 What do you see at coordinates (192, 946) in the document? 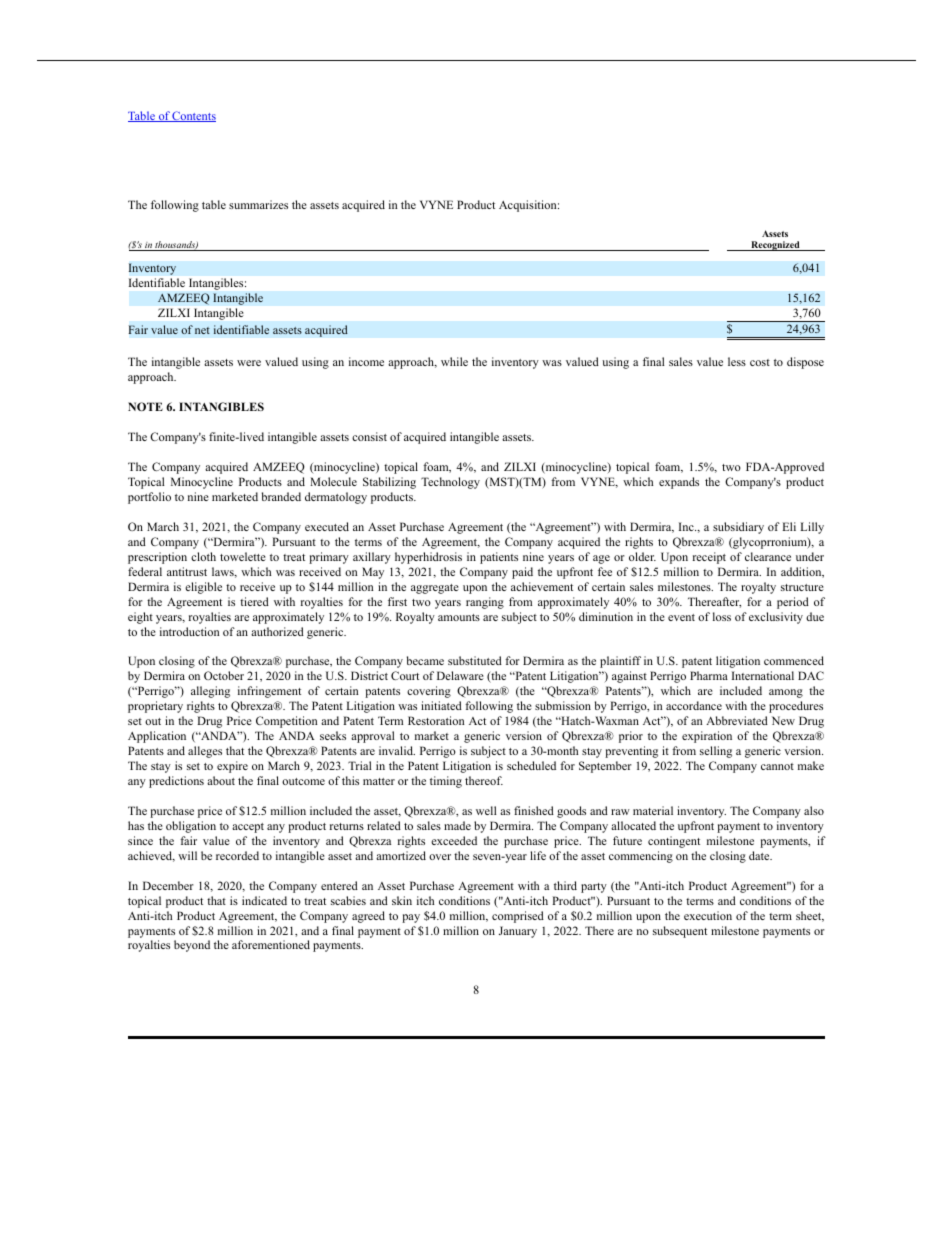
I see `beyond` at bounding box center [192, 946].
